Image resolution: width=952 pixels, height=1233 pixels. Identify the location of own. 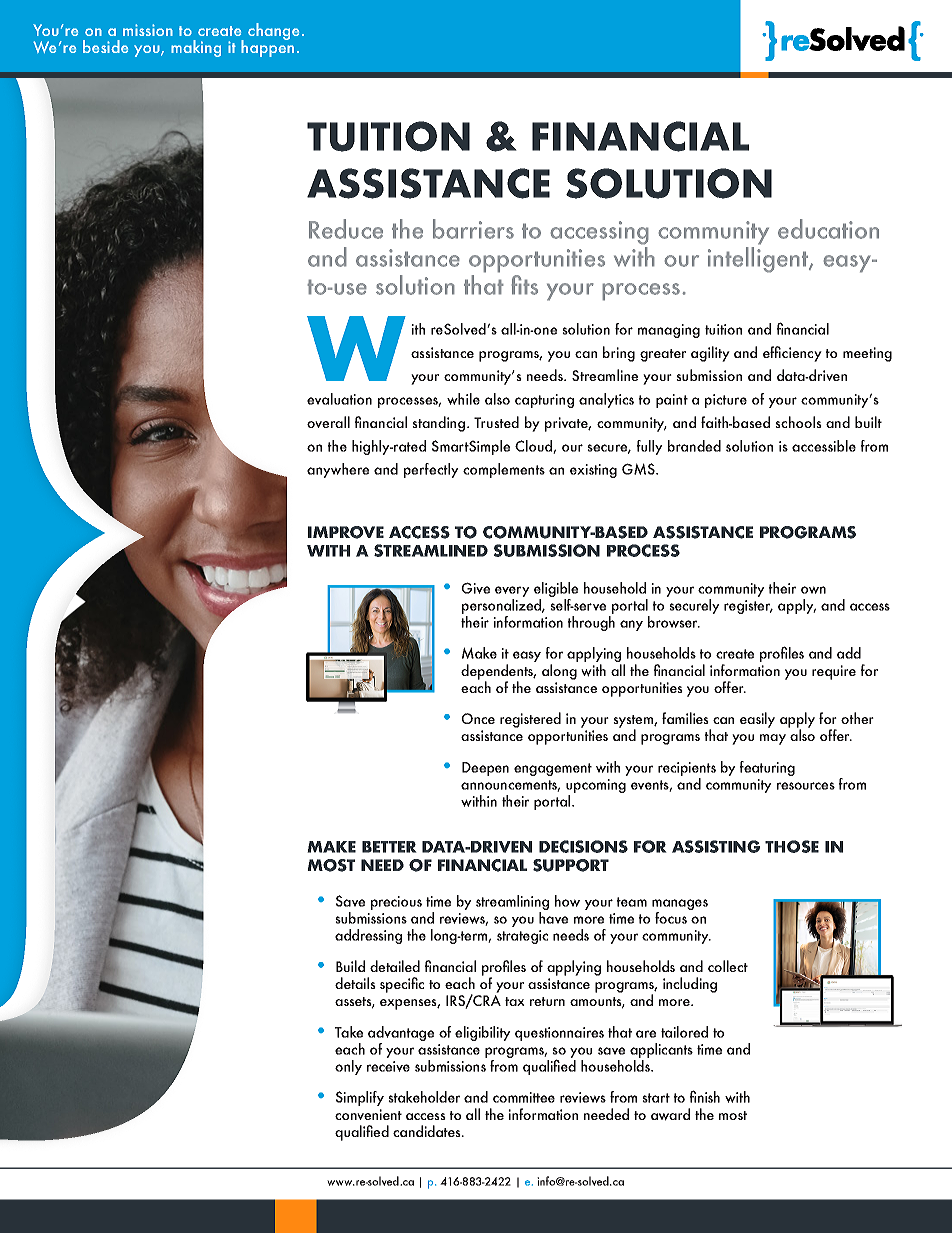
(813, 590).
